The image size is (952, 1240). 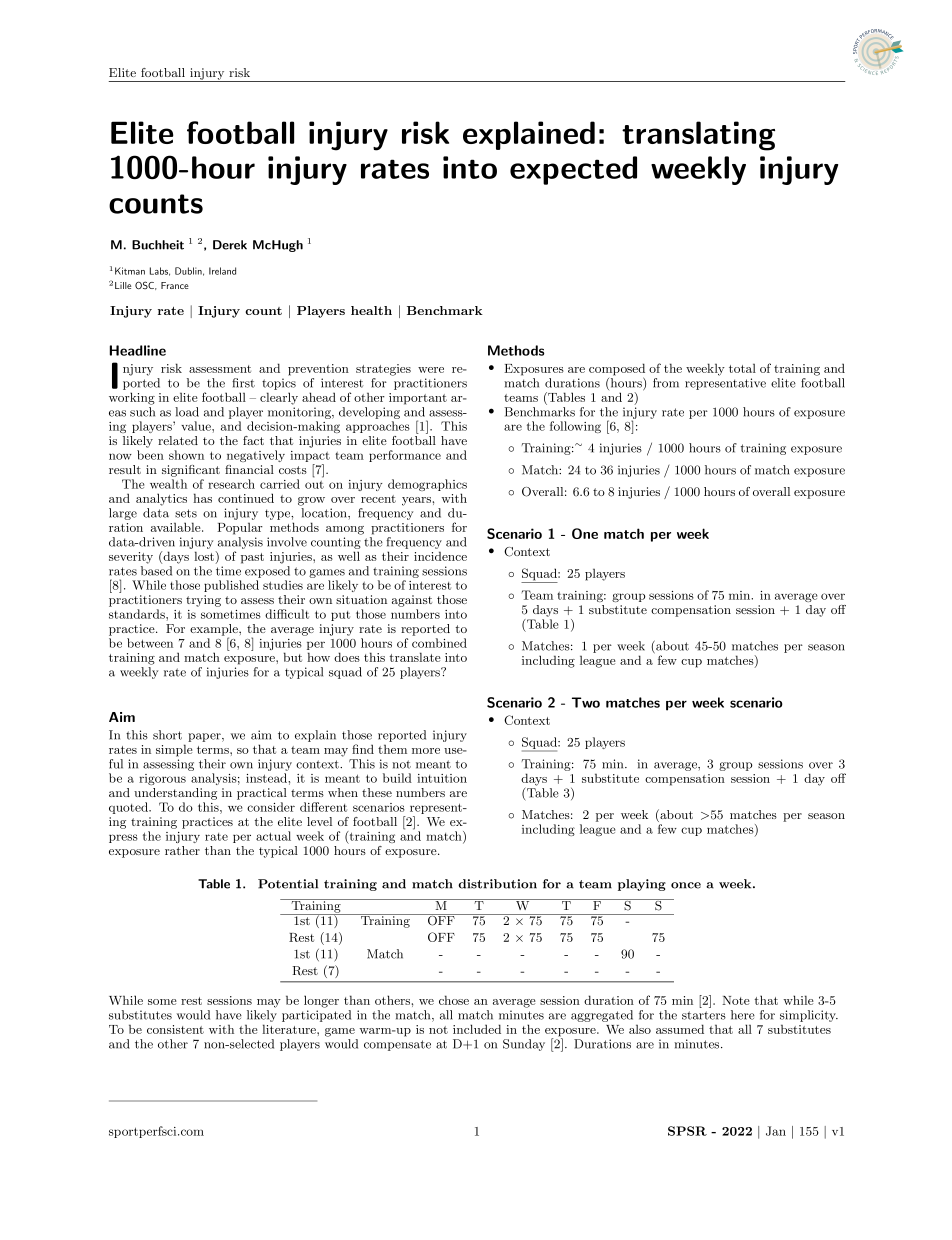 What do you see at coordinates (182, 850) in the document?
I see `rather` at bounding box center [182, 850].
